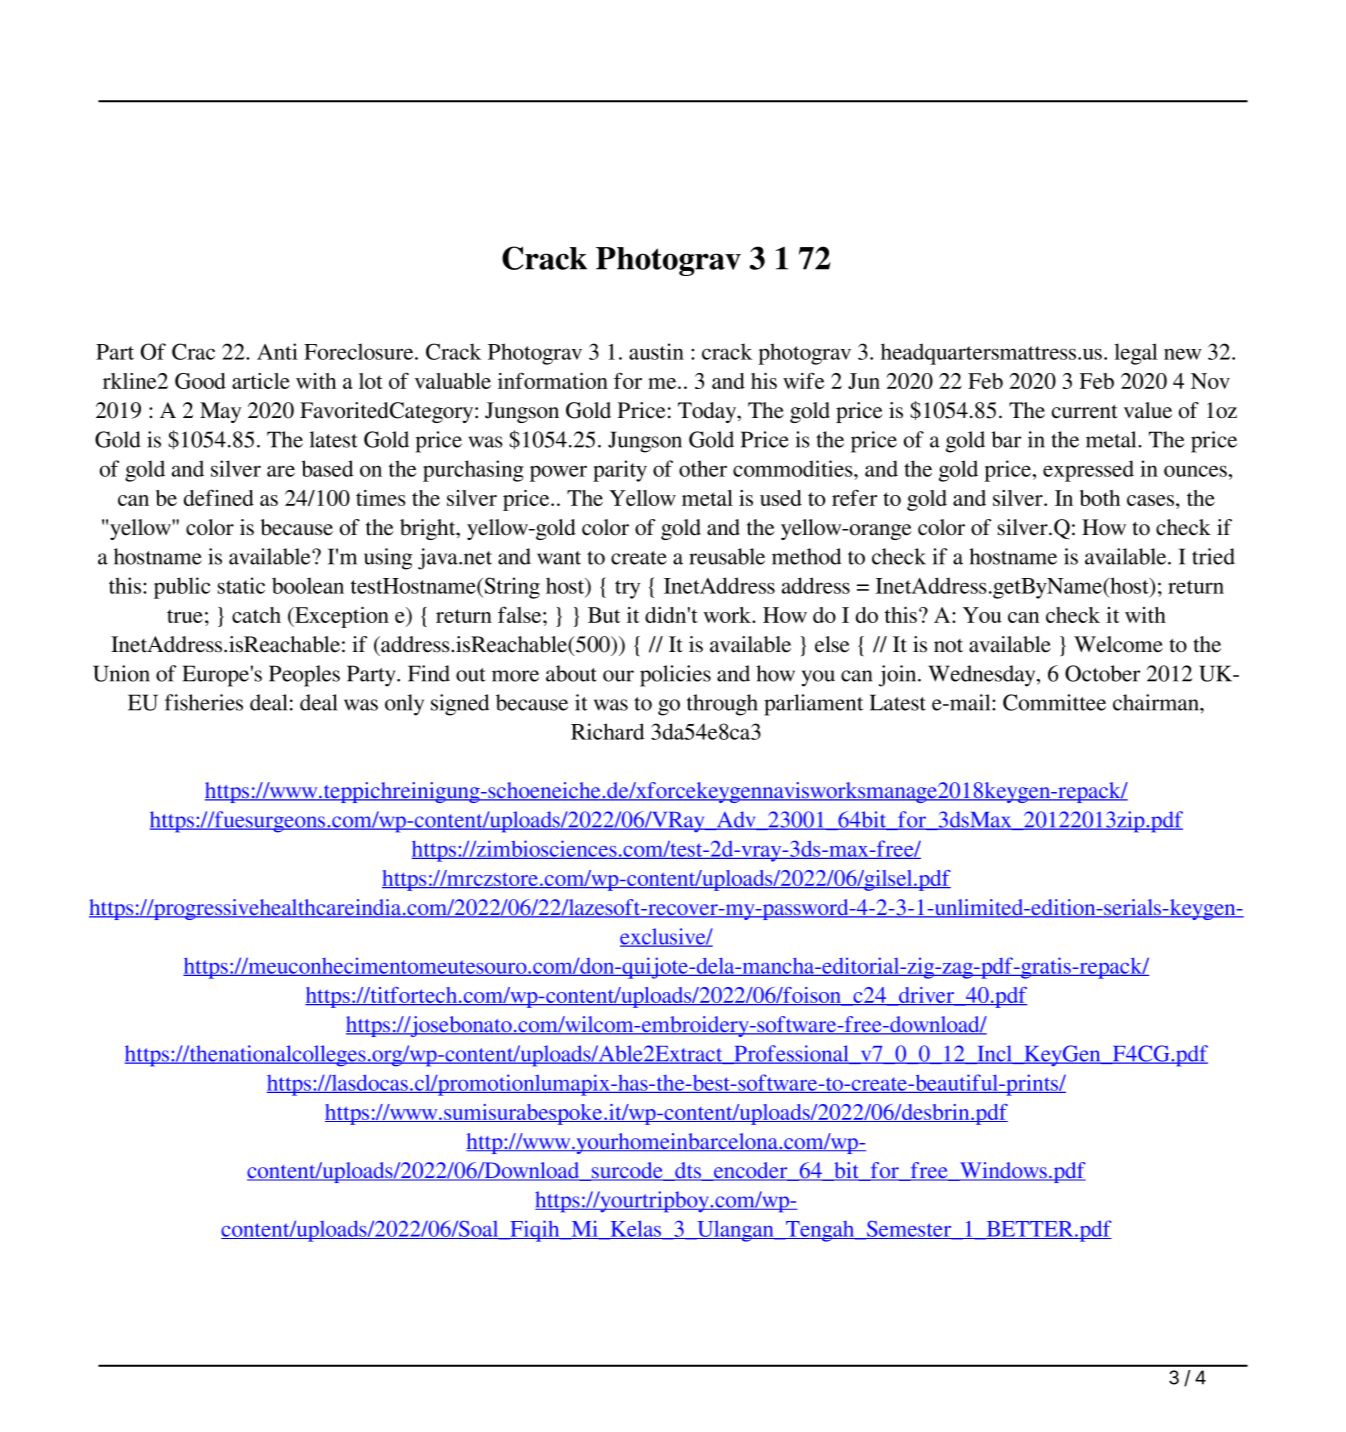 Image resolution: width=1346 pixels, height=1432 pixels. Describe the element at coordinates (1118, 644) in the screenshot. I see `Welcome` at that location.
